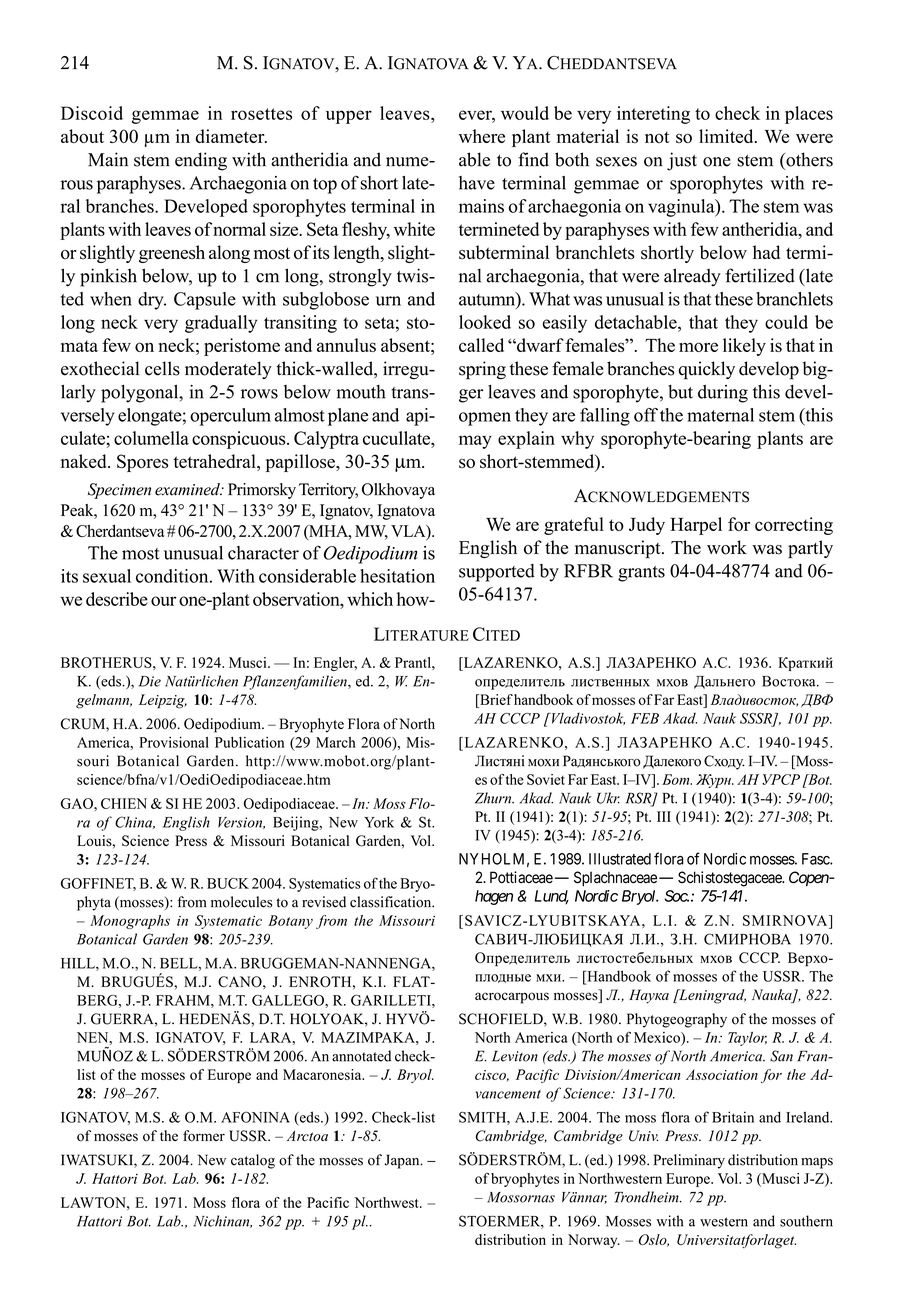 The width and height of the image is (921, 1316). Describe the element at coordinates (107, 576) in the image. I see `sexual` at that location.
